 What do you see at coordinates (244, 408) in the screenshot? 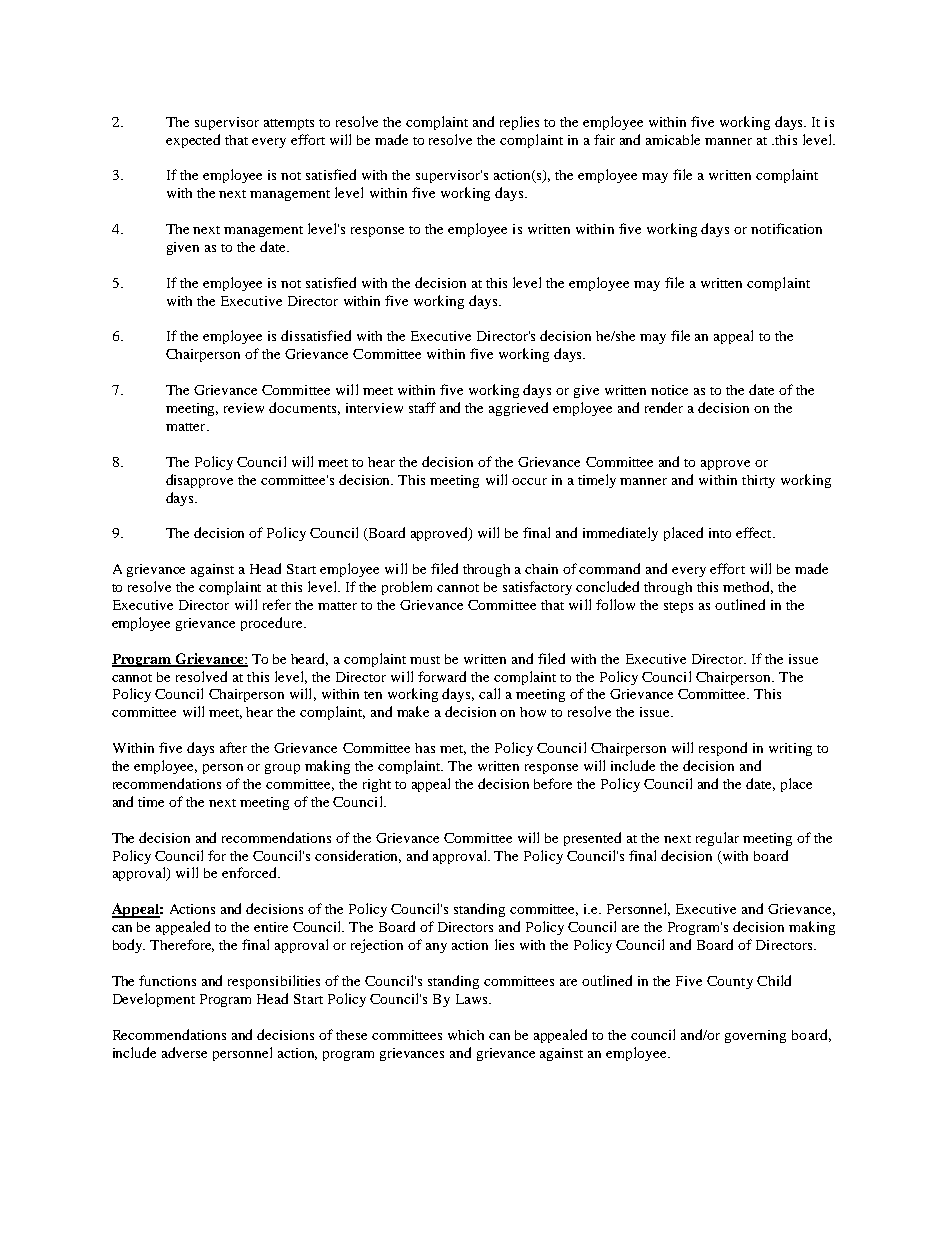
I see `review` at bounding box center [244, 408].
